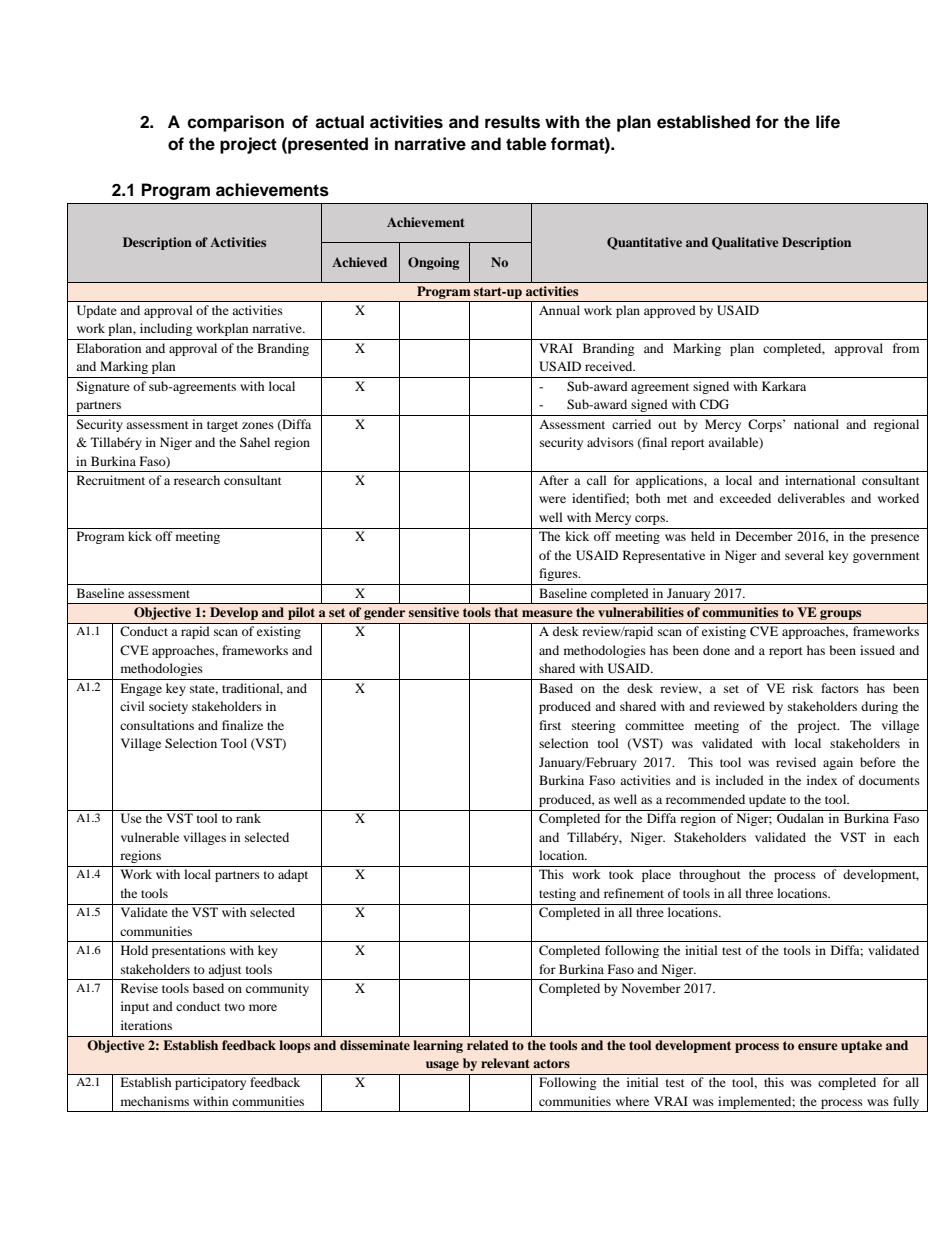 The image size is (952, 1233). Describe the element at coordinates (222, 426) in the screenshot. I see `target` at that location.
